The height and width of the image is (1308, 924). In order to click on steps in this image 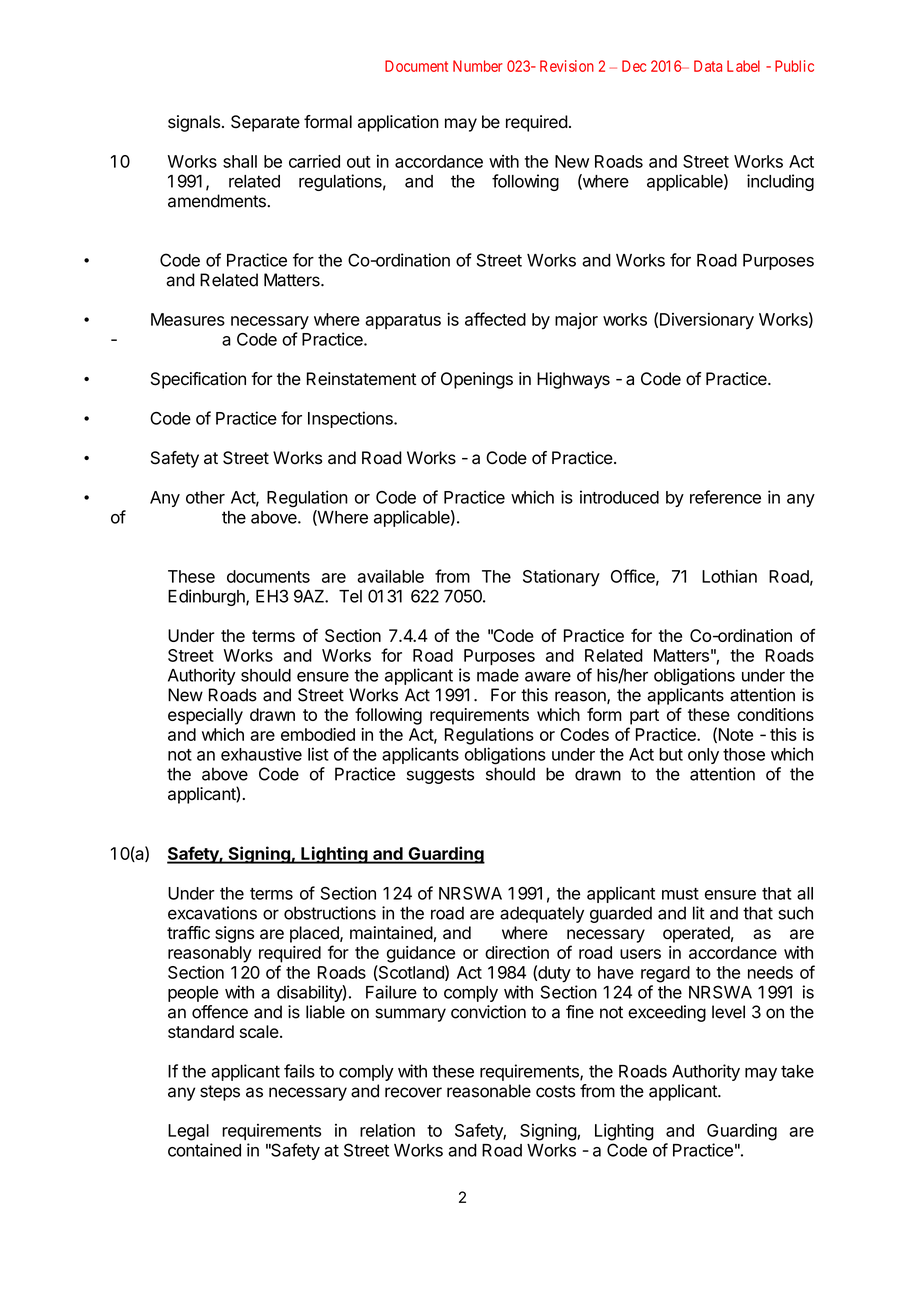, I will do `click(220, 1093)`.
